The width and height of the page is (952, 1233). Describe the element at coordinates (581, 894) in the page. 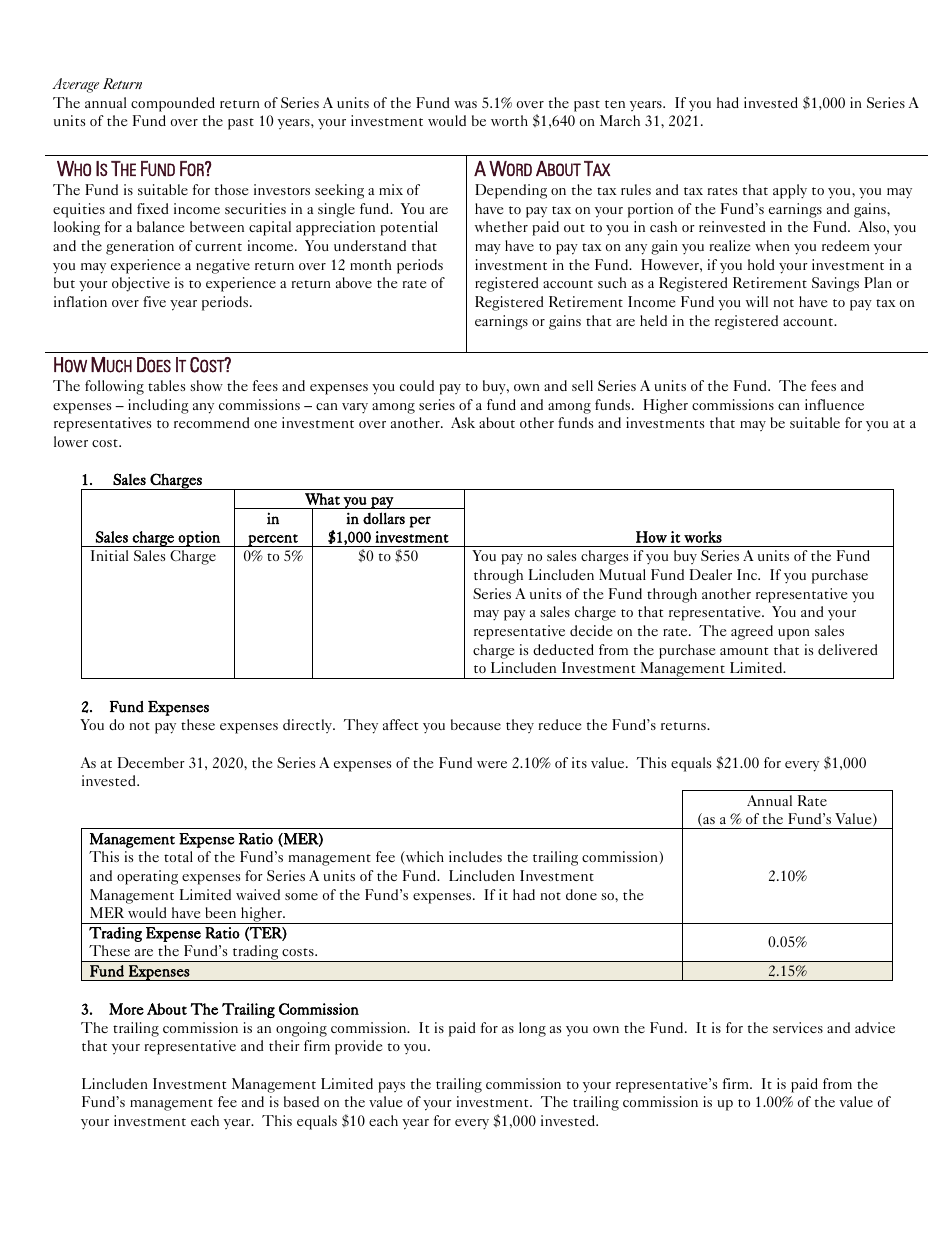

I see `done` at that location.
